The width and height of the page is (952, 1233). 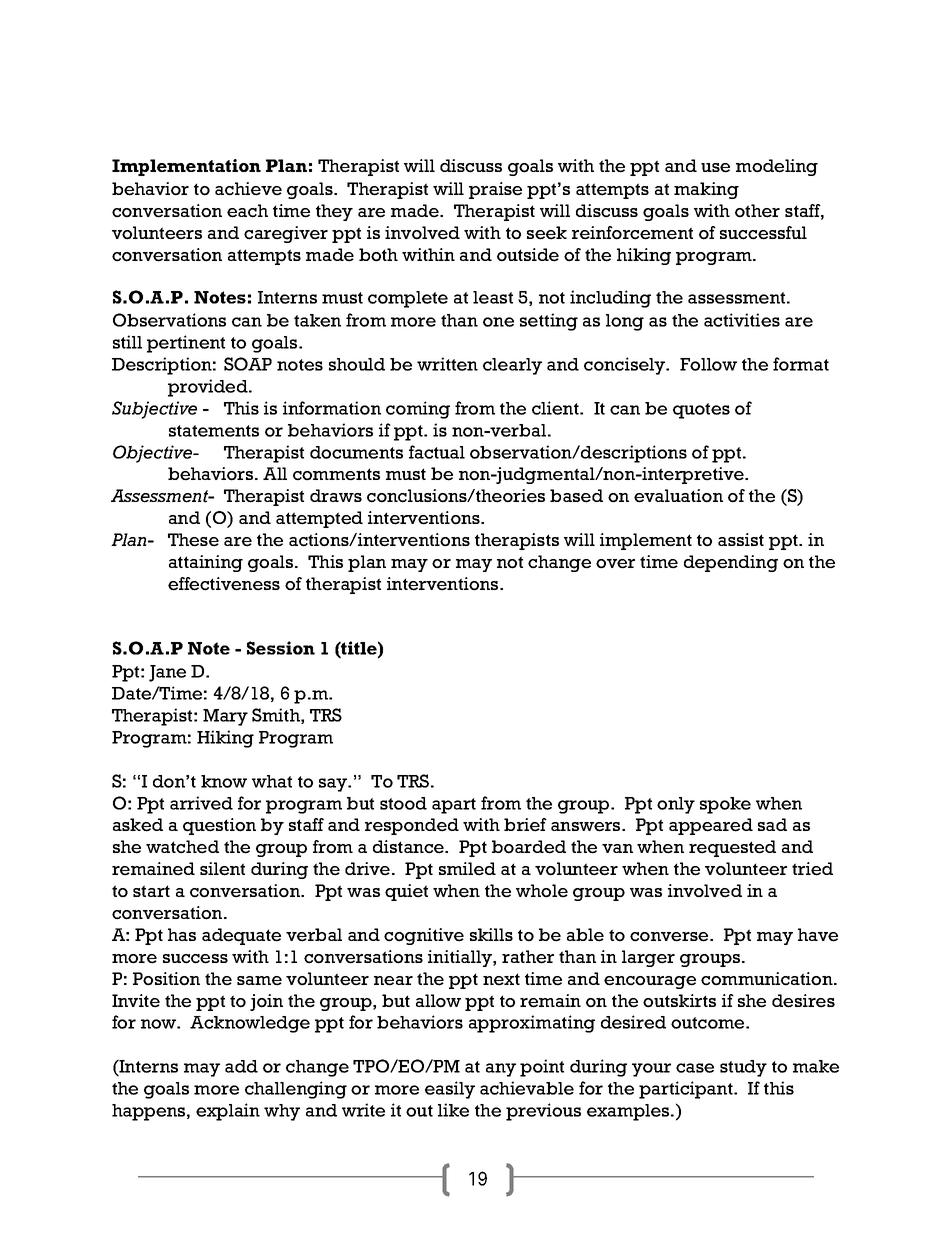 I want to click on evaluation, so click(x=678, y=496).
